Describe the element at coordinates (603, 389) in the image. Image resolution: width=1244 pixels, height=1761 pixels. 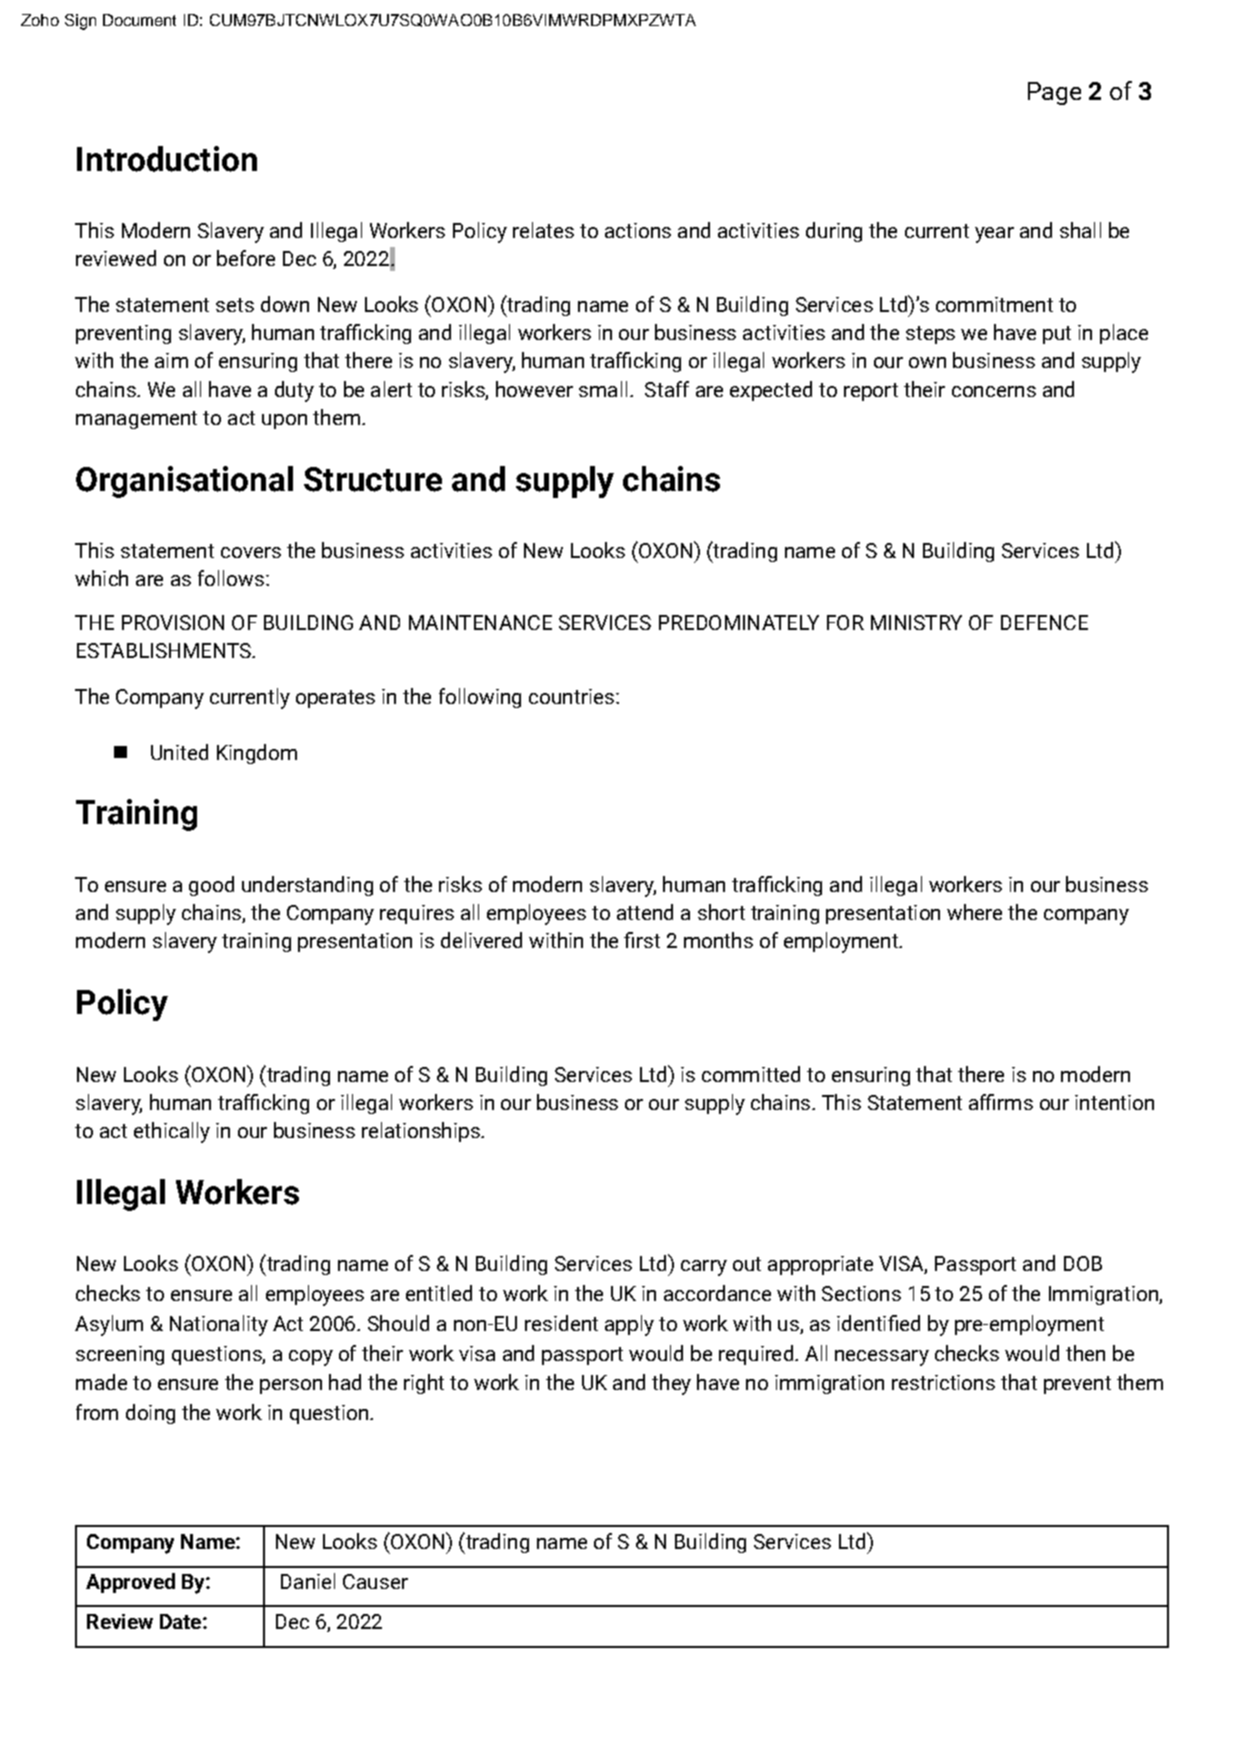
I see `small` at that location.
